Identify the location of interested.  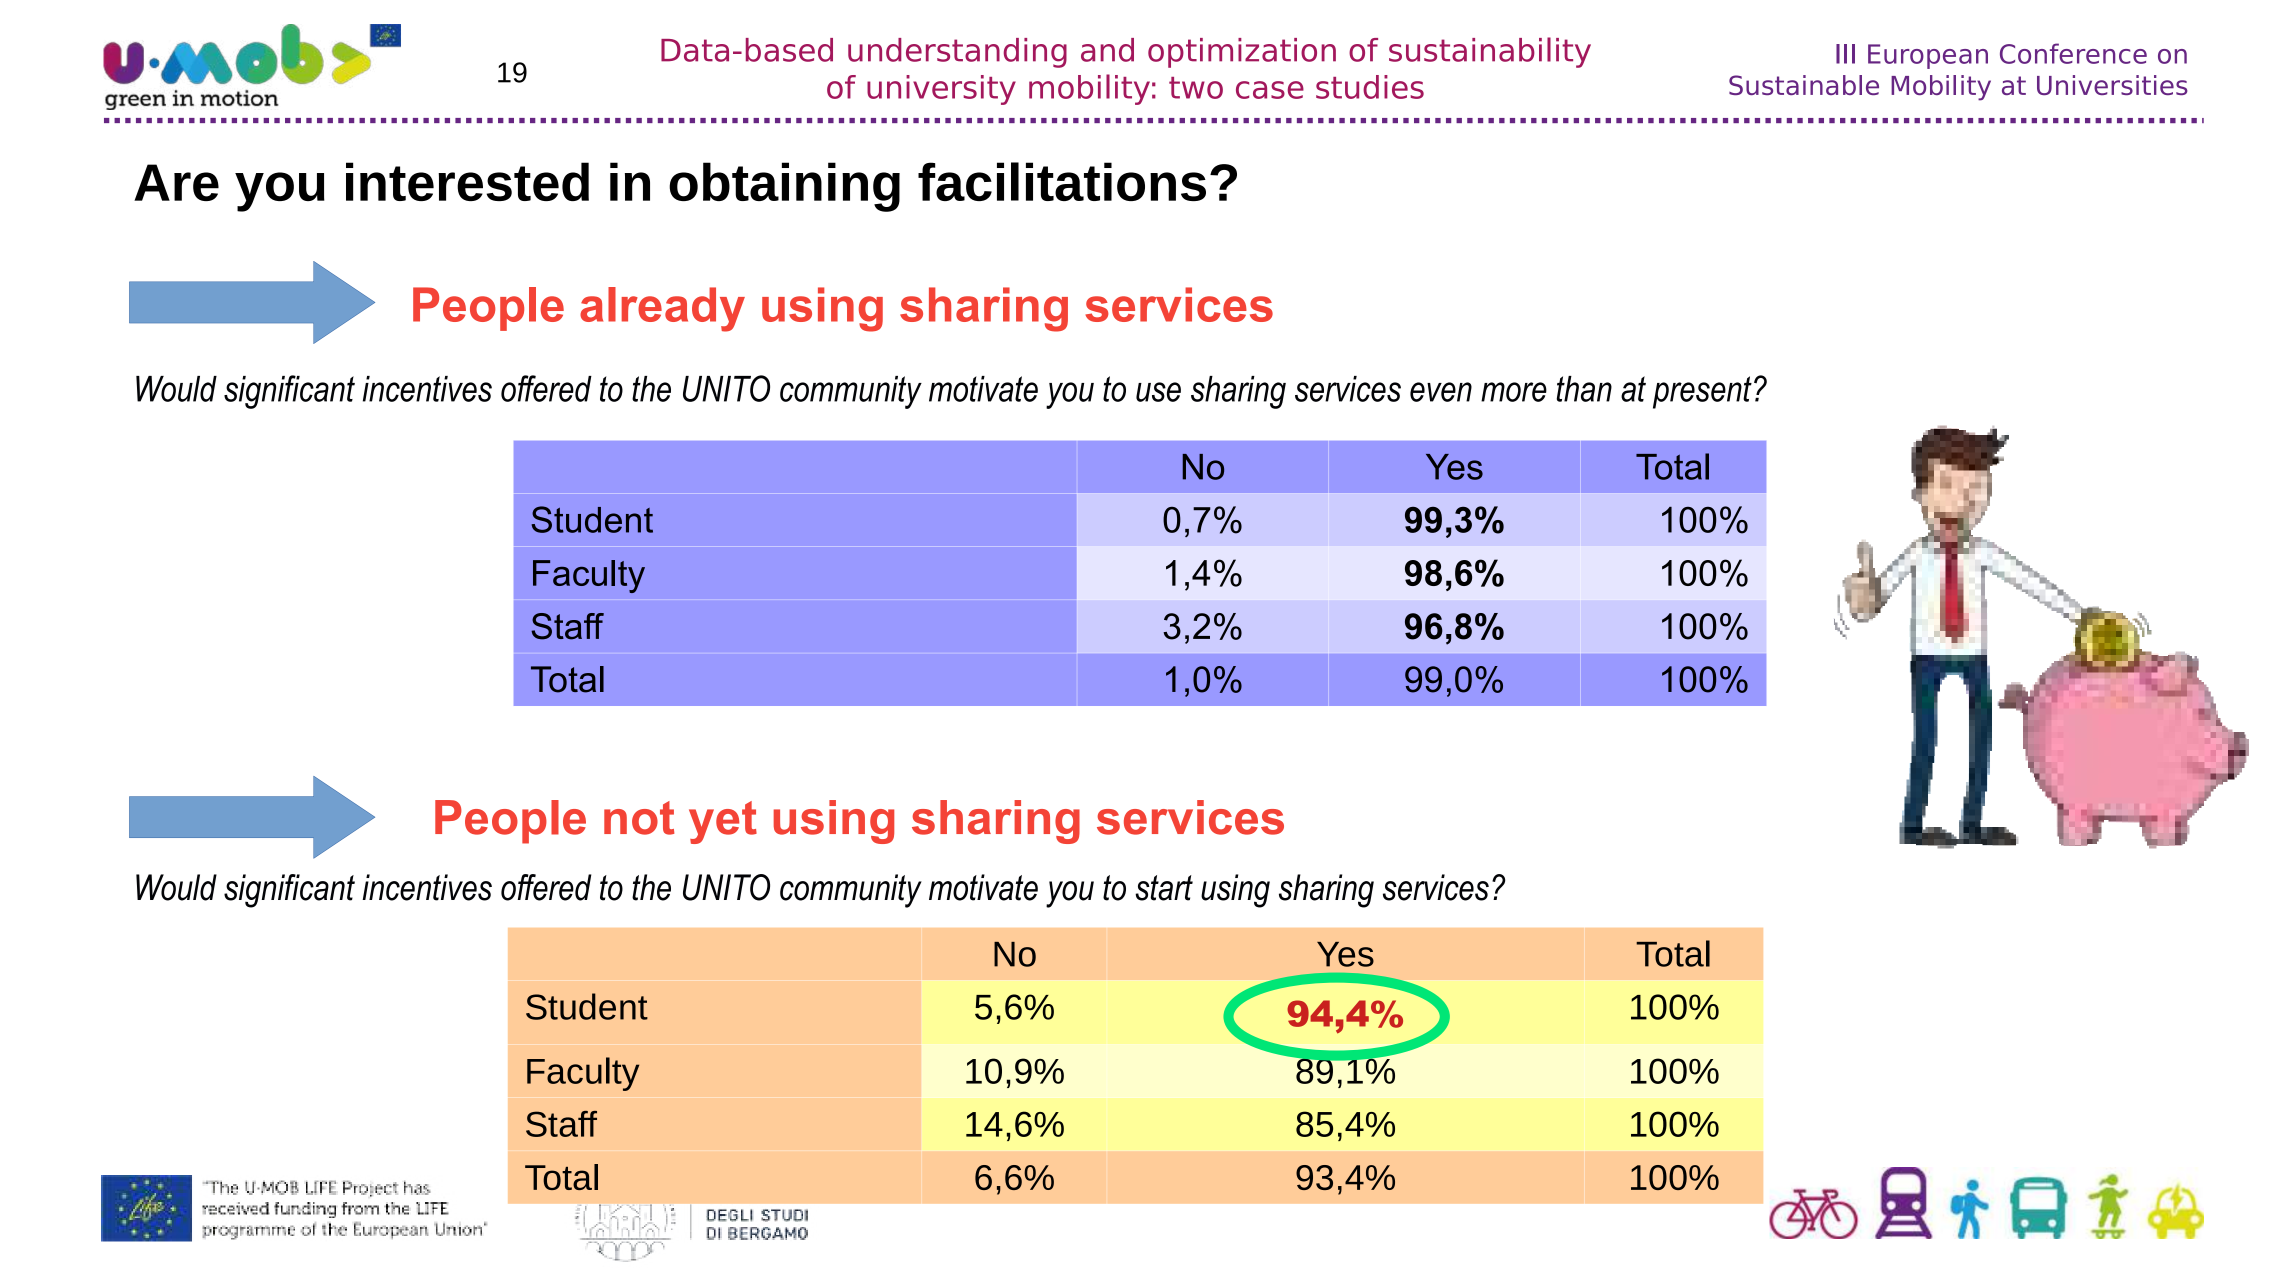
(467, 181).
